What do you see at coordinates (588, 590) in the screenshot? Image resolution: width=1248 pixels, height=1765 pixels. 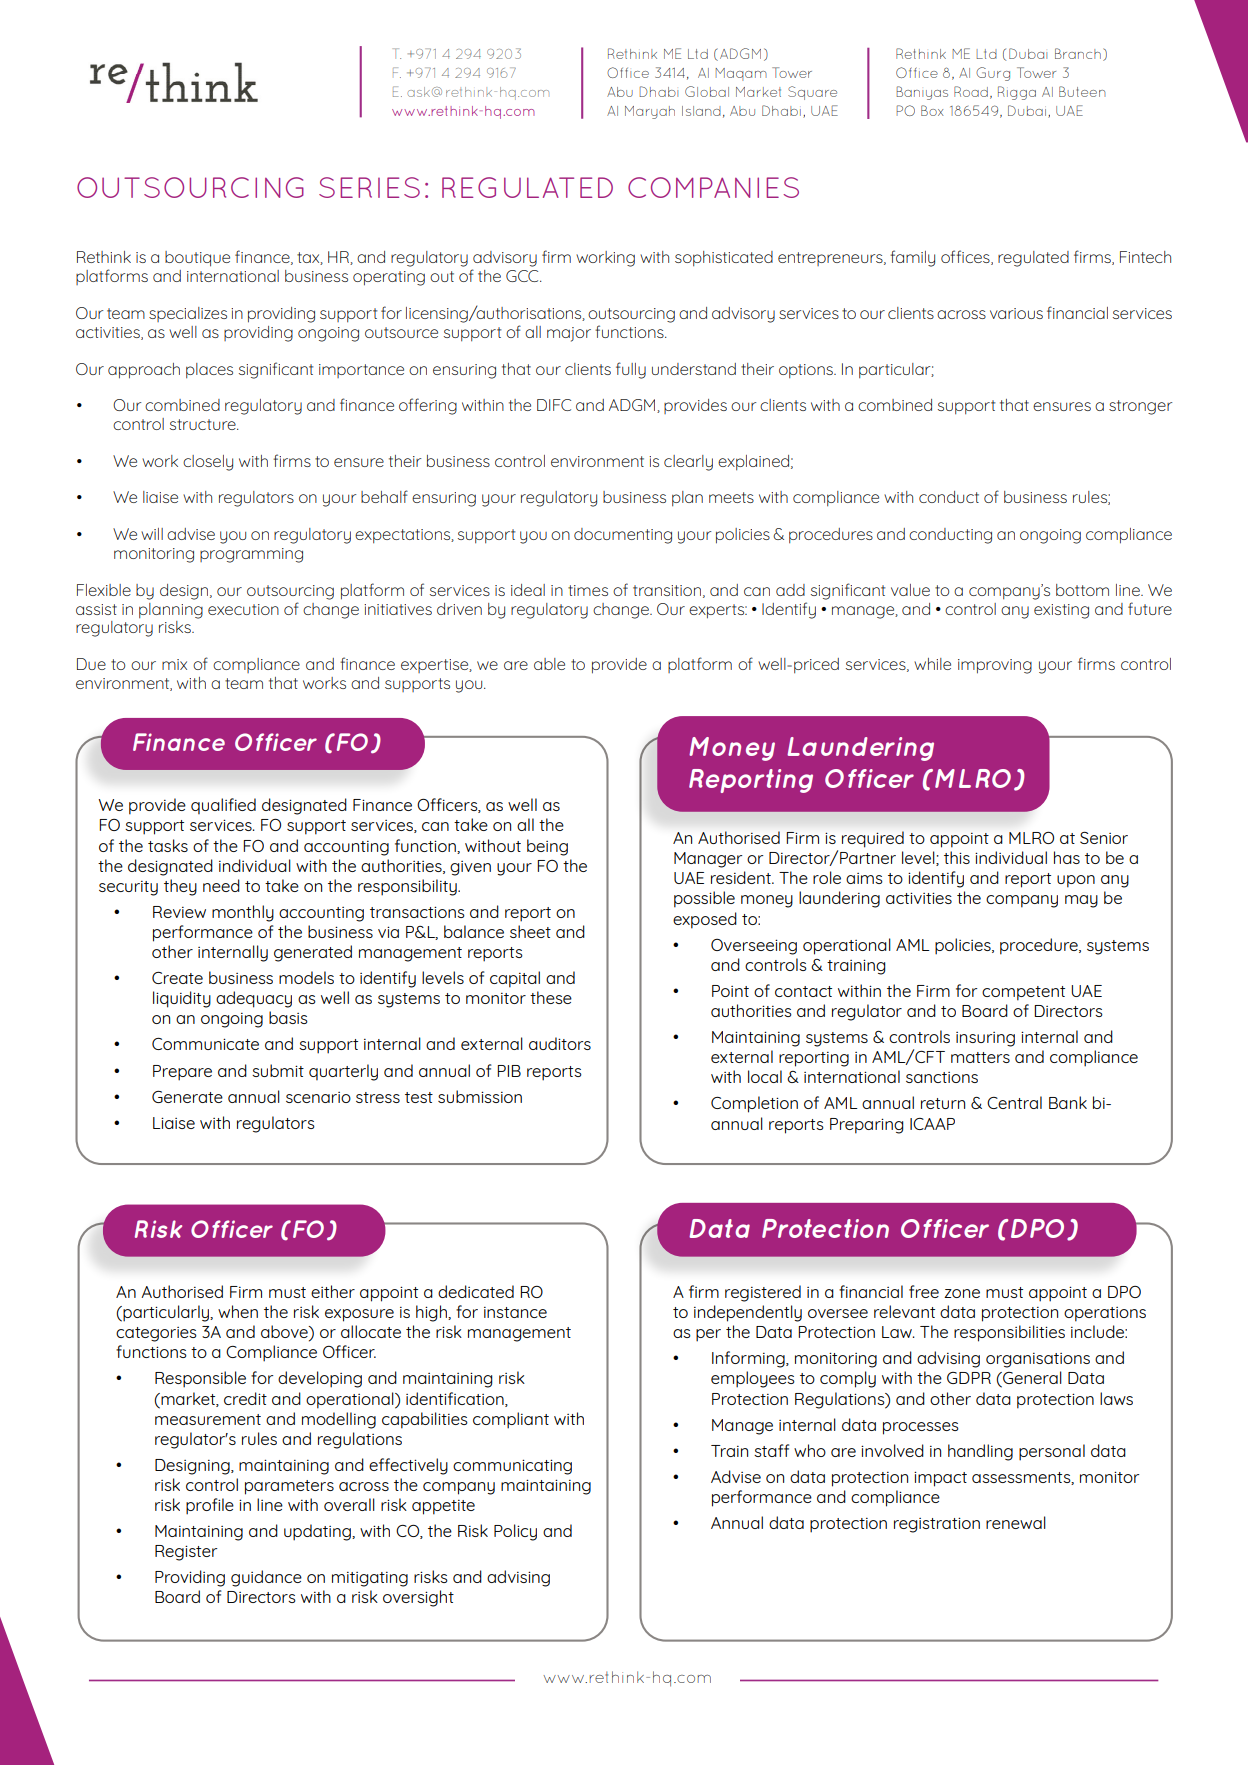 I see `times` at bounding box center [588, 590].
